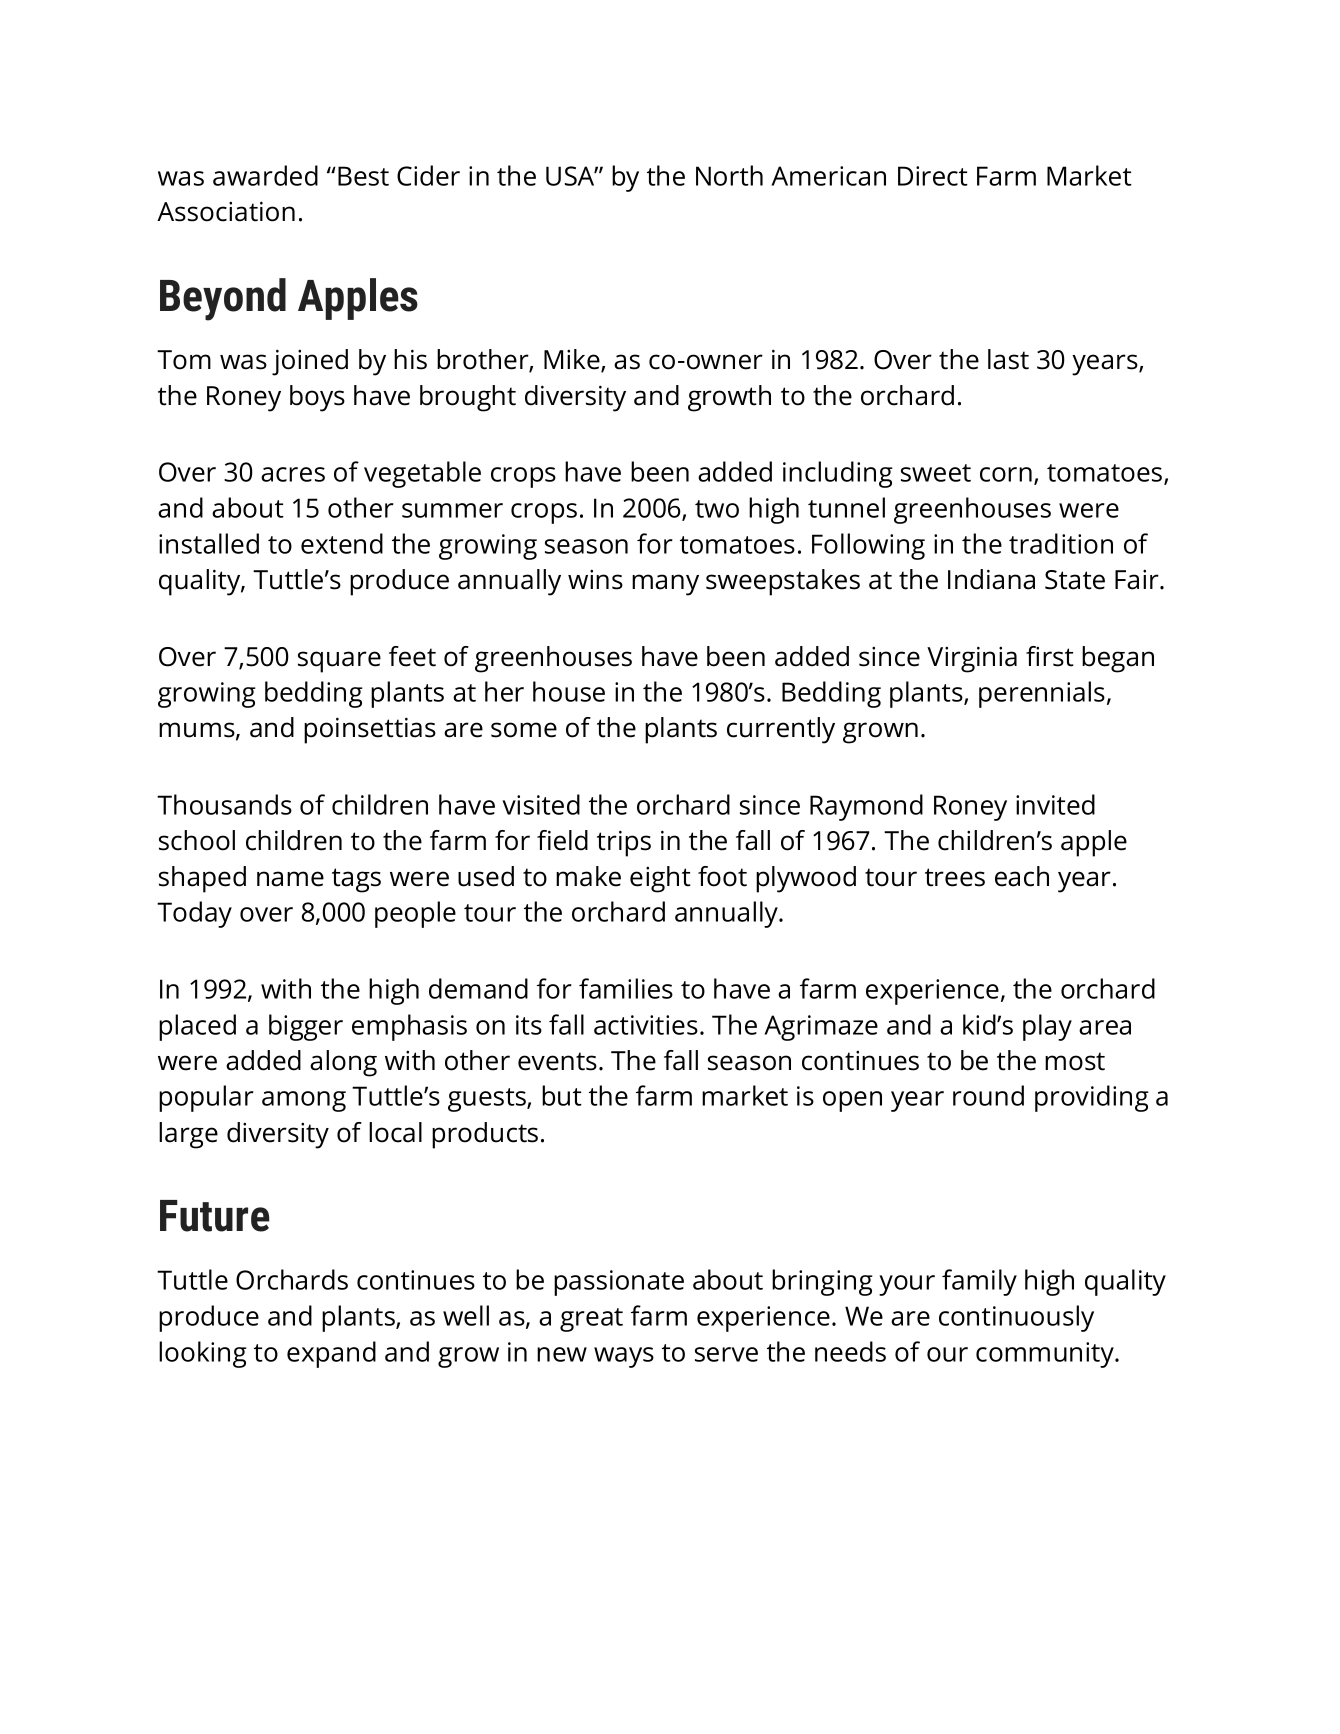 This page has width=1340, height=1734. I want to click on expand, so click(331, 1354).
